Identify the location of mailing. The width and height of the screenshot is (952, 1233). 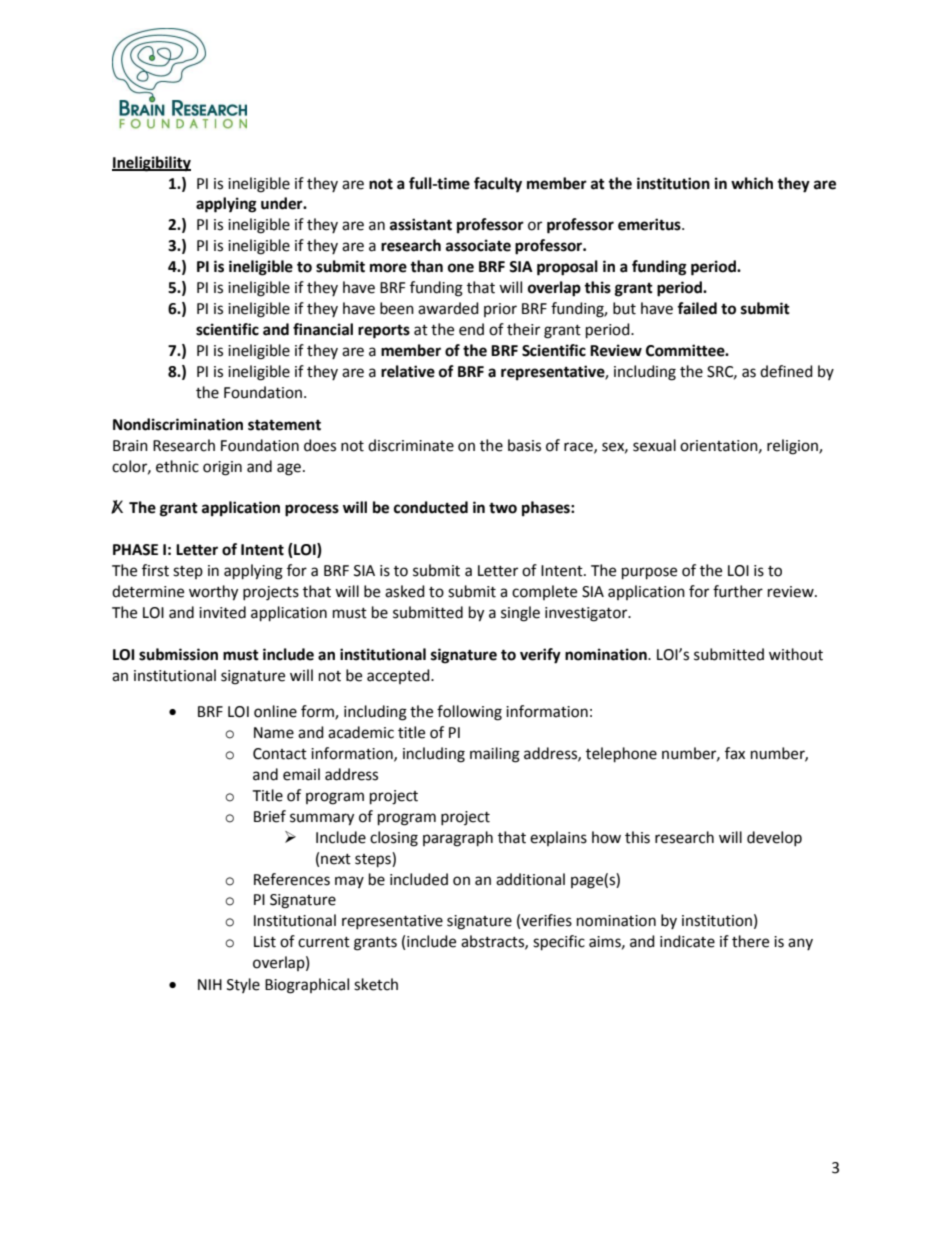
(495, 755).
